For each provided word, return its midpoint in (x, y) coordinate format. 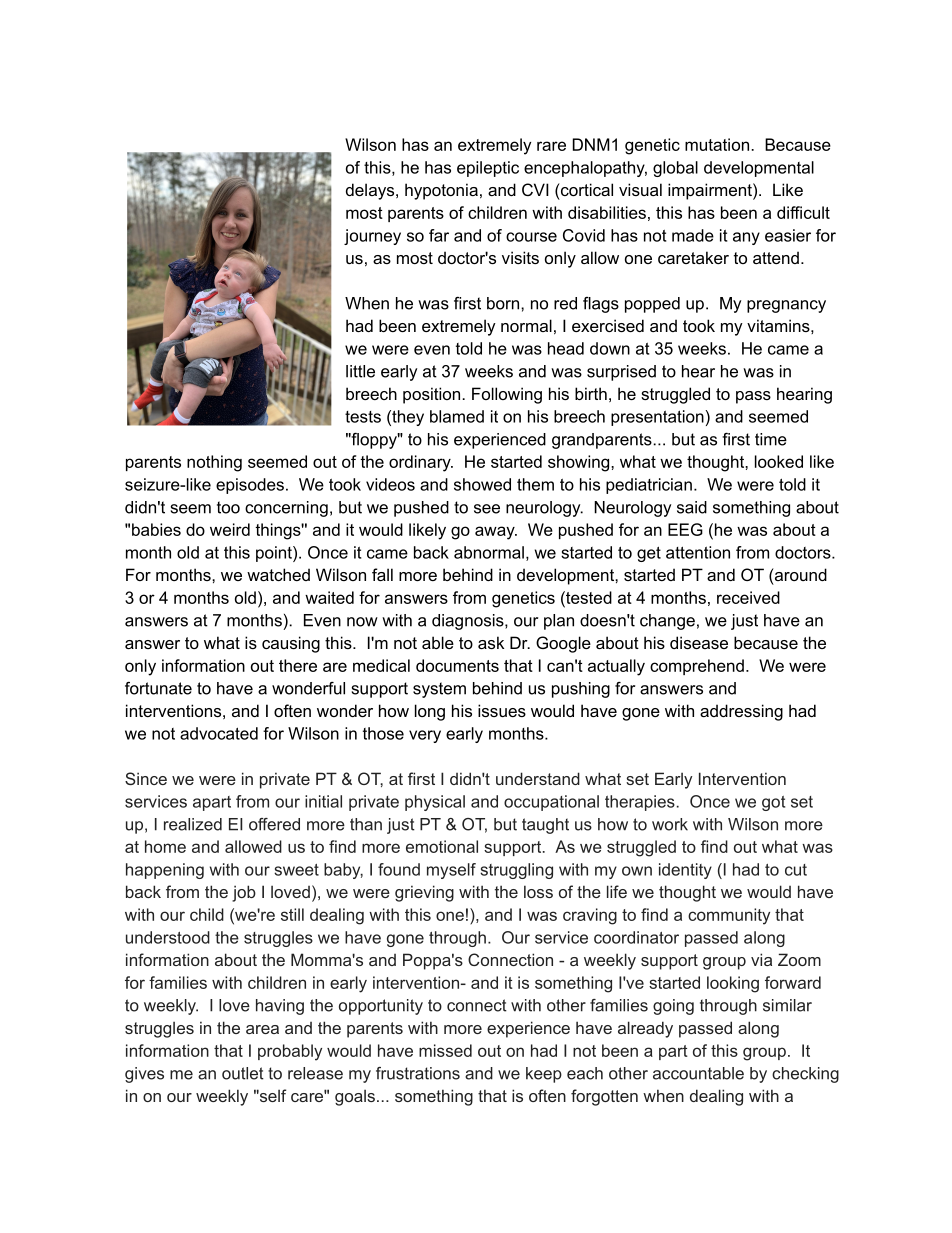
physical (435, 803)
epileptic (488, 169)
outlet (243, 1073)
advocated (219, 733)
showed (482, 484)
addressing (741, 712)
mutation (717, 144)
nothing (214, 463)
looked (779, 461)
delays (371, 191)
